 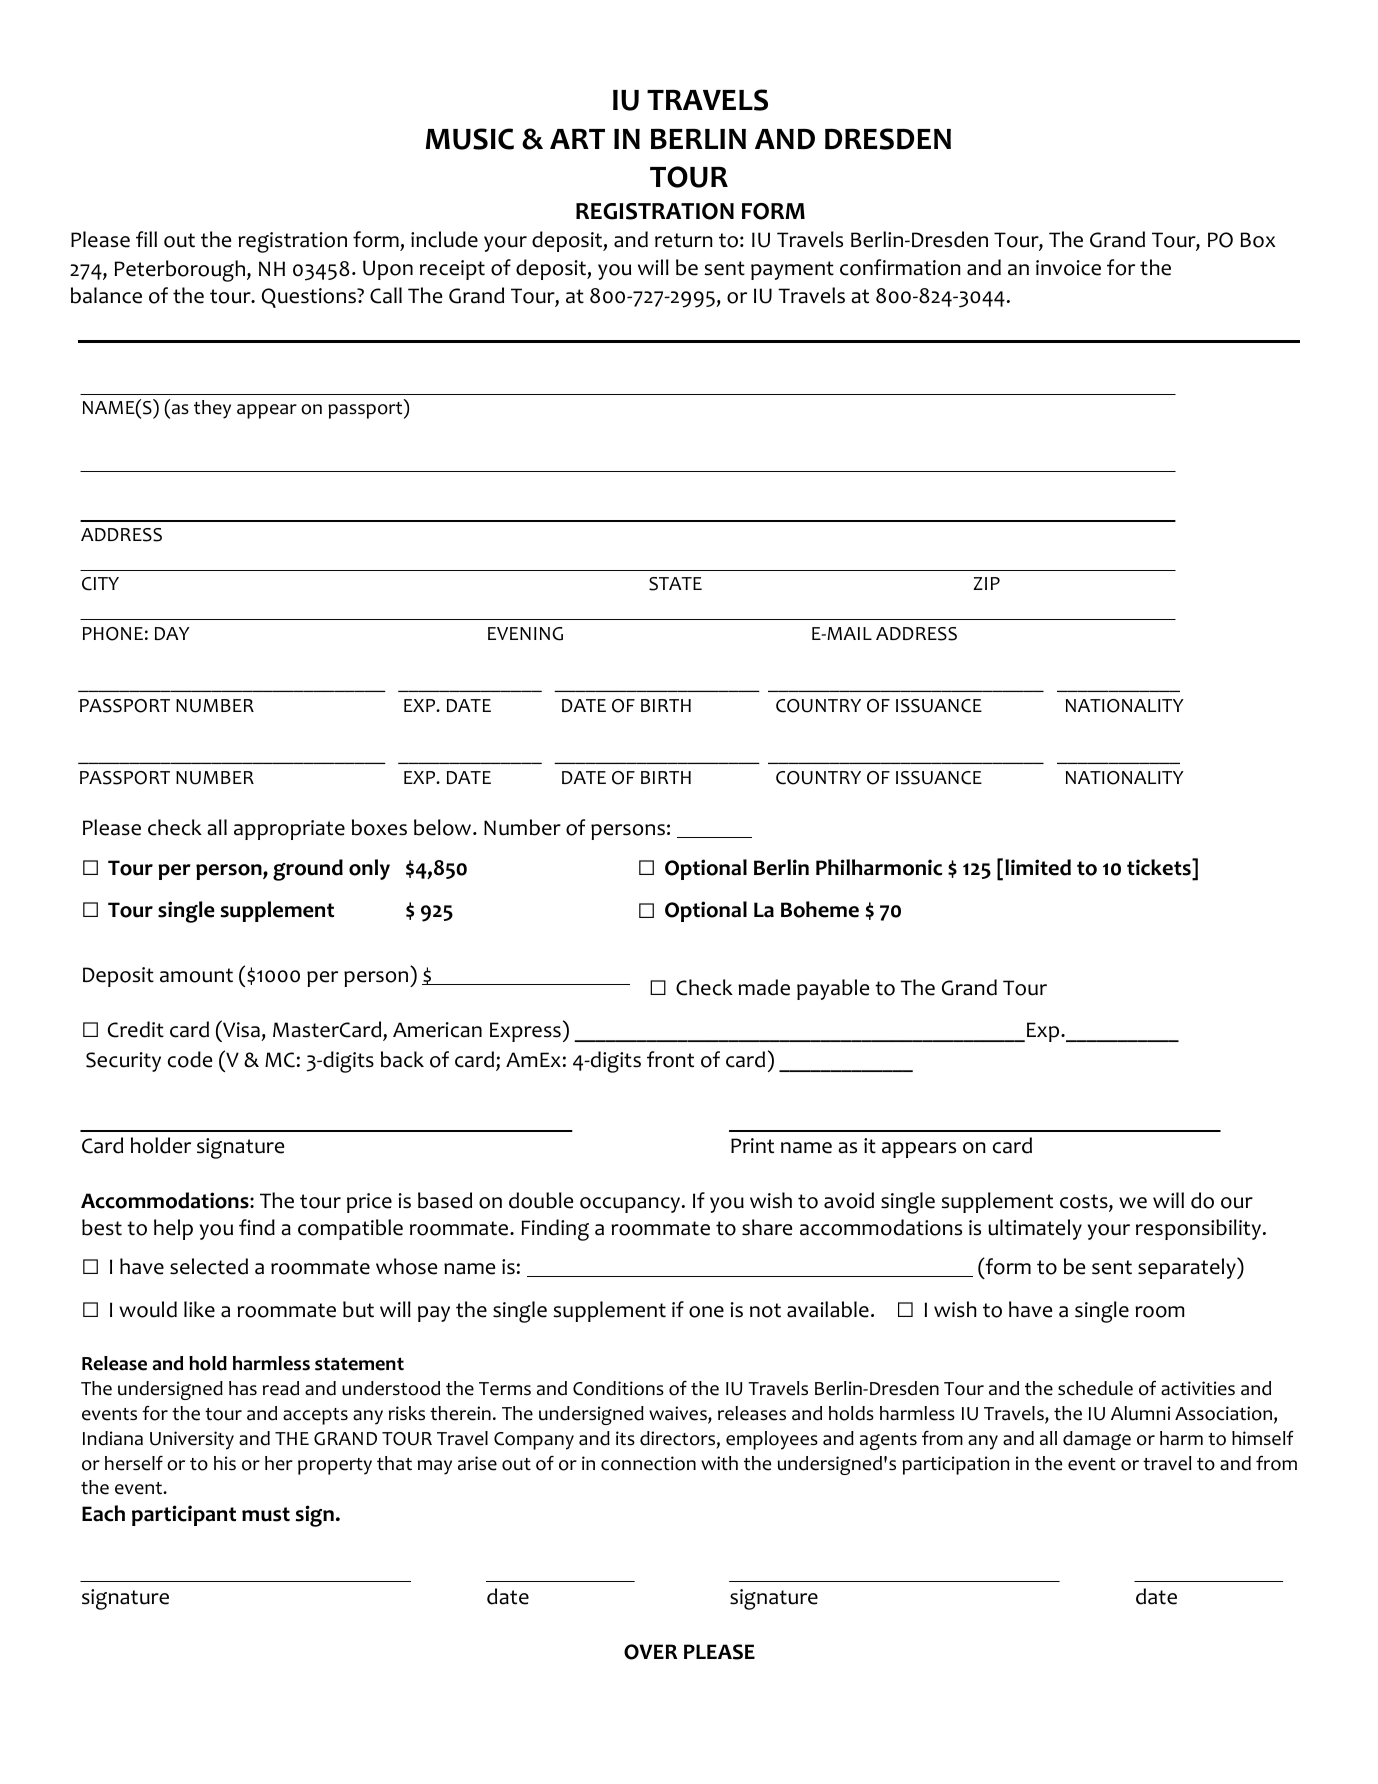 What do you see at coordinates (100, 584) in the page?
I see `CITY` at bounding box center [100, 584].
